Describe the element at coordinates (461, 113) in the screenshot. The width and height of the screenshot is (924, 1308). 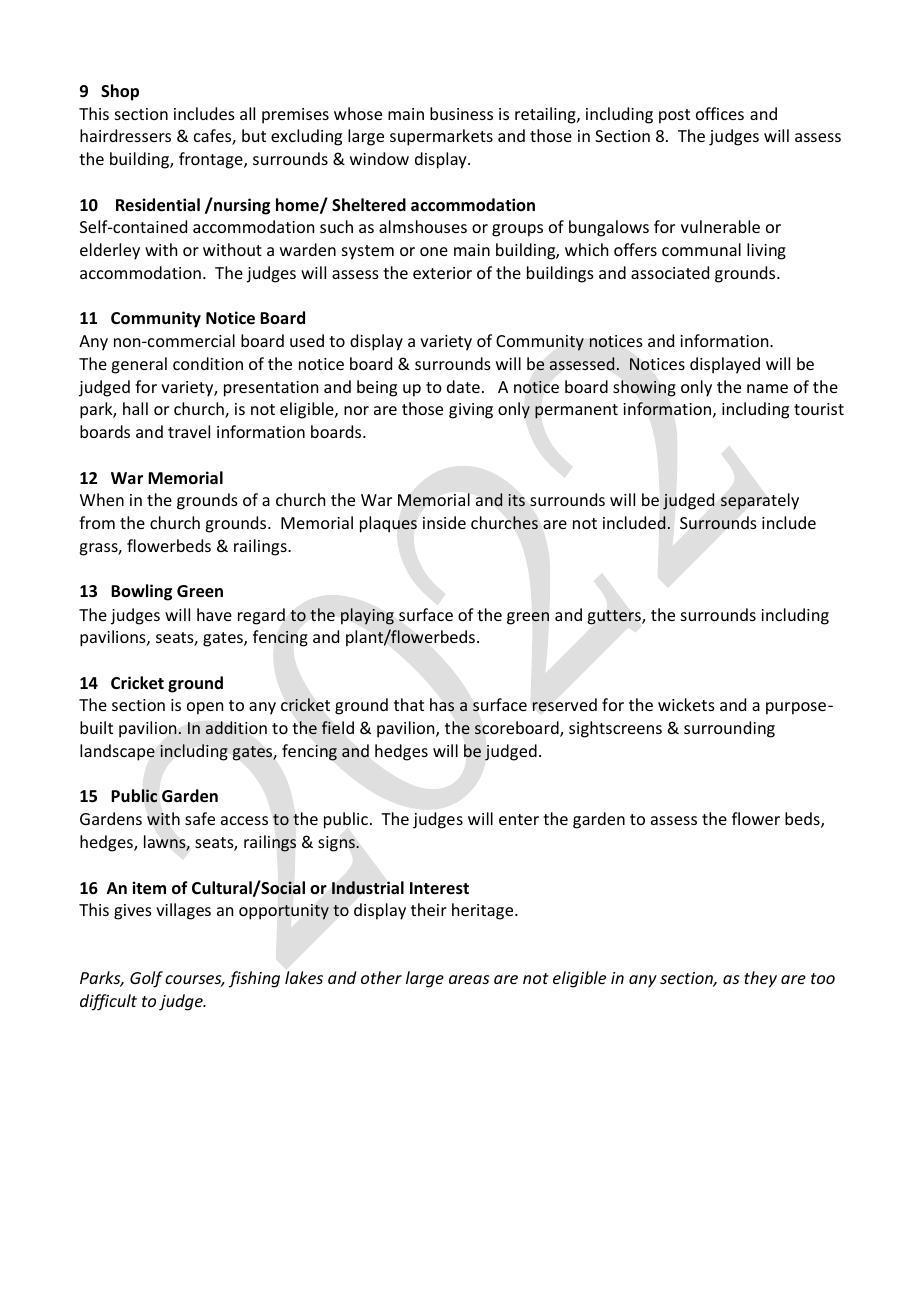
I see `business` at that location.
